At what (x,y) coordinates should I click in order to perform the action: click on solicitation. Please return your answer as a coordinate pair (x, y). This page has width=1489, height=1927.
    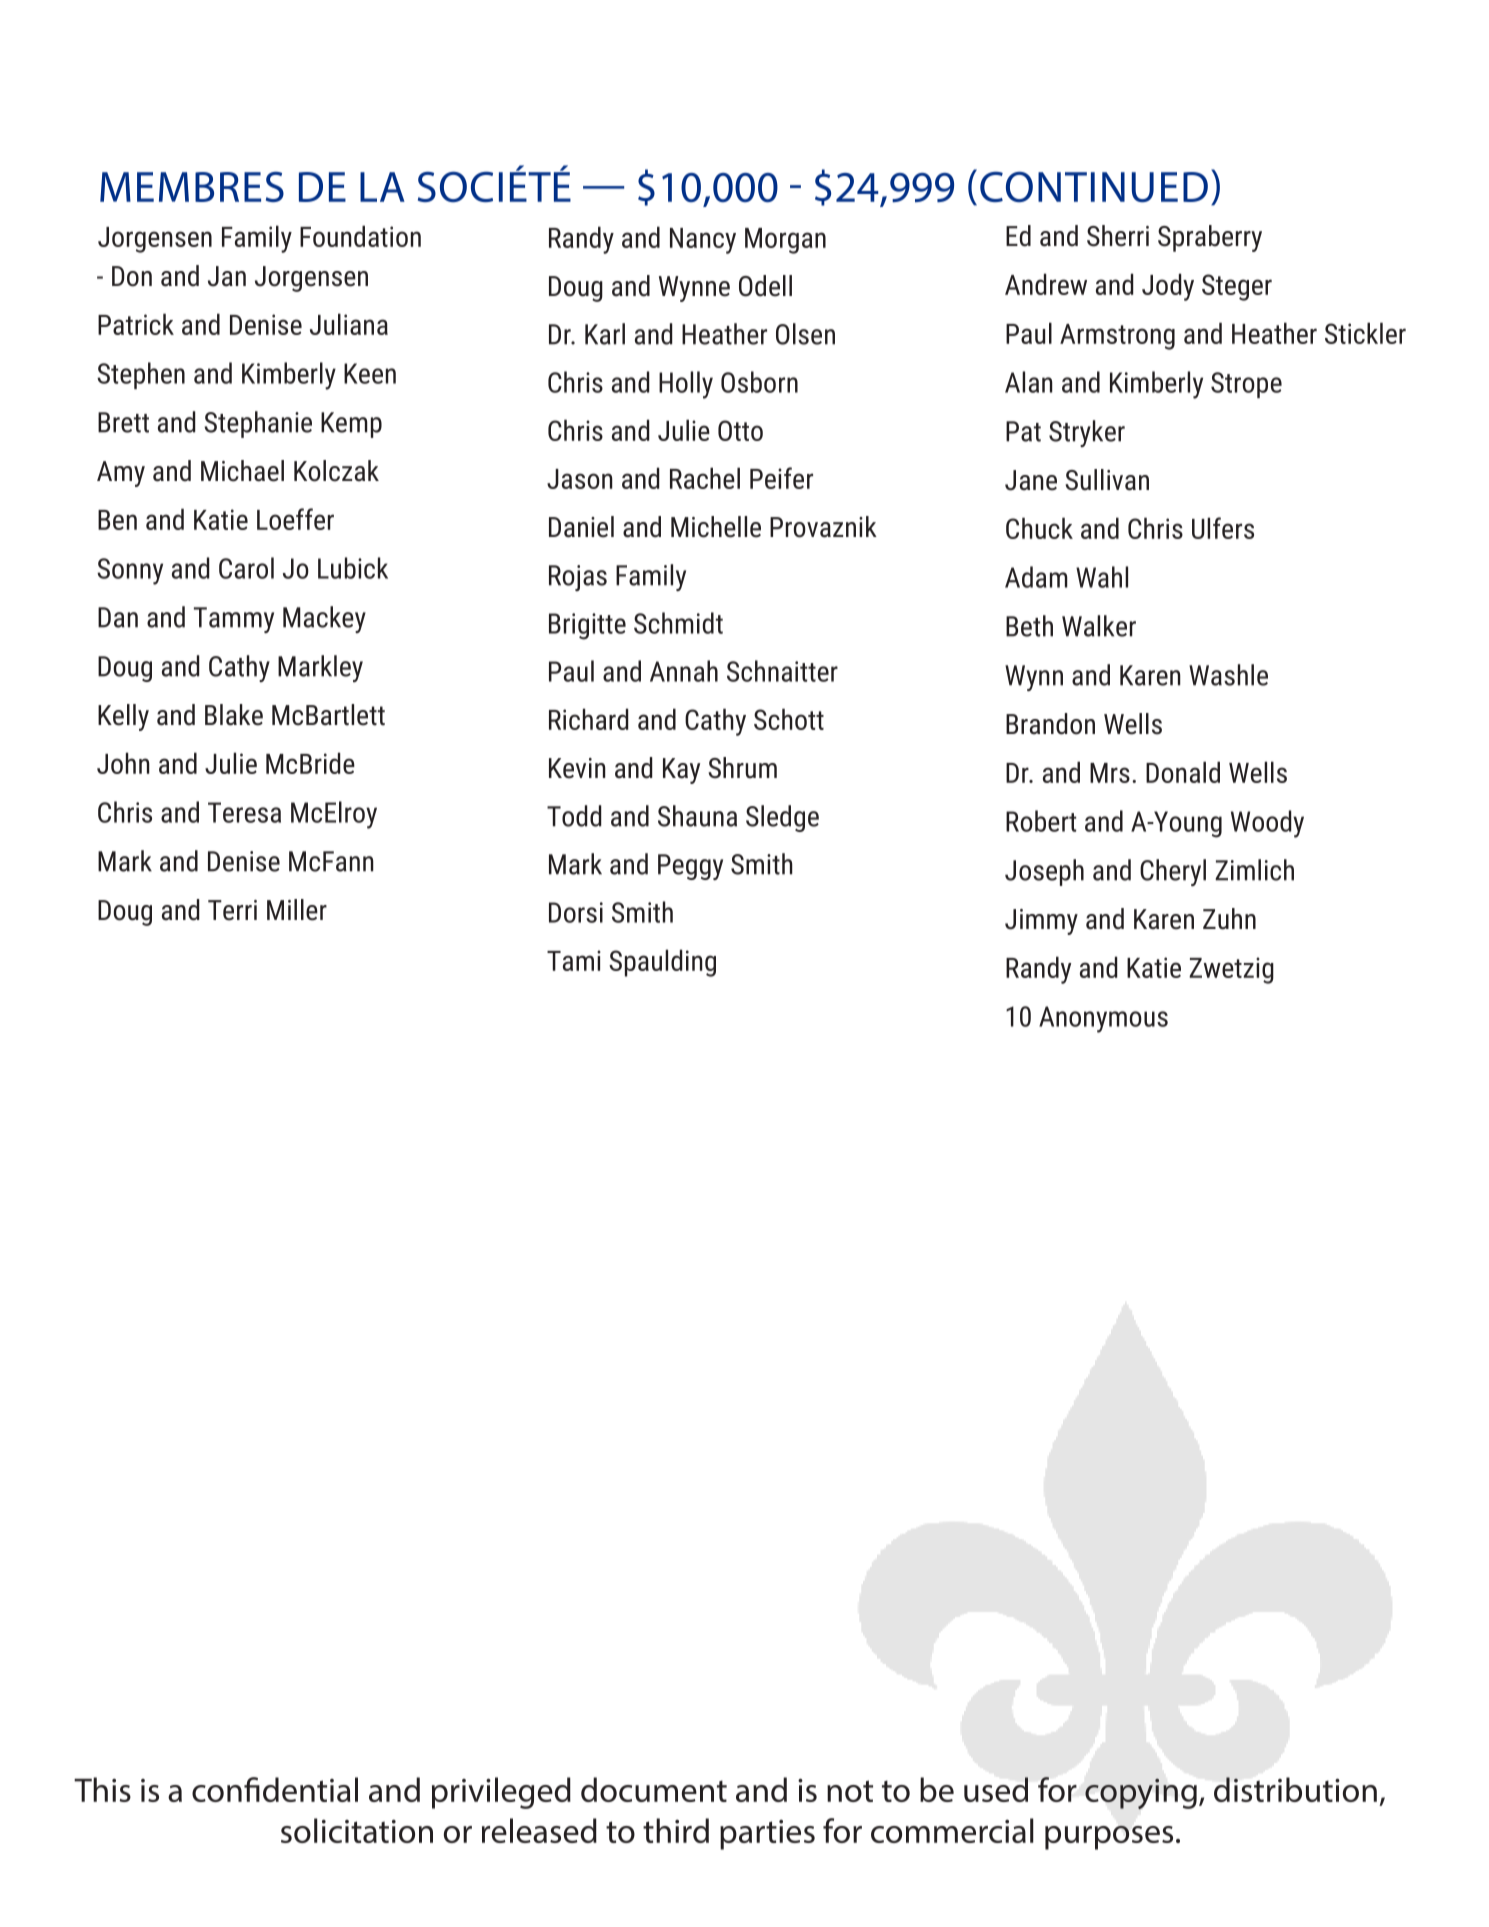
    Looking at the image, I should click on (357, 1830).
